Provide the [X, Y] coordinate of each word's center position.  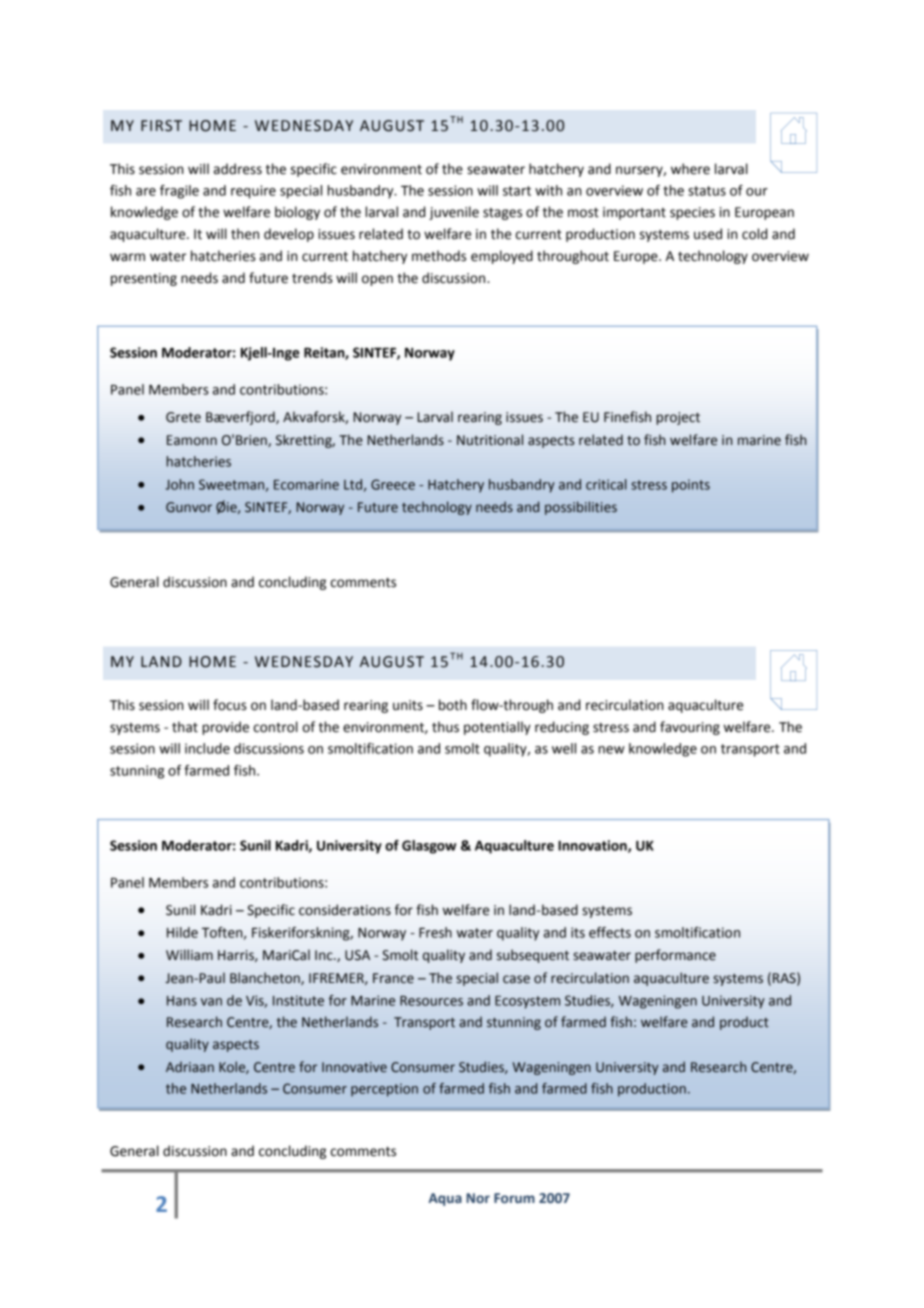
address [238, 169]
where [690, 169]
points [691, 486]
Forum [514, 1198]
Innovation [593, 846]
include [207, 748]
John [179, 484]
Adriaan [190, 1066]
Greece [393, 484]
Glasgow [429, 847]
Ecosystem [527, 1002]
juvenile [454, 213]
